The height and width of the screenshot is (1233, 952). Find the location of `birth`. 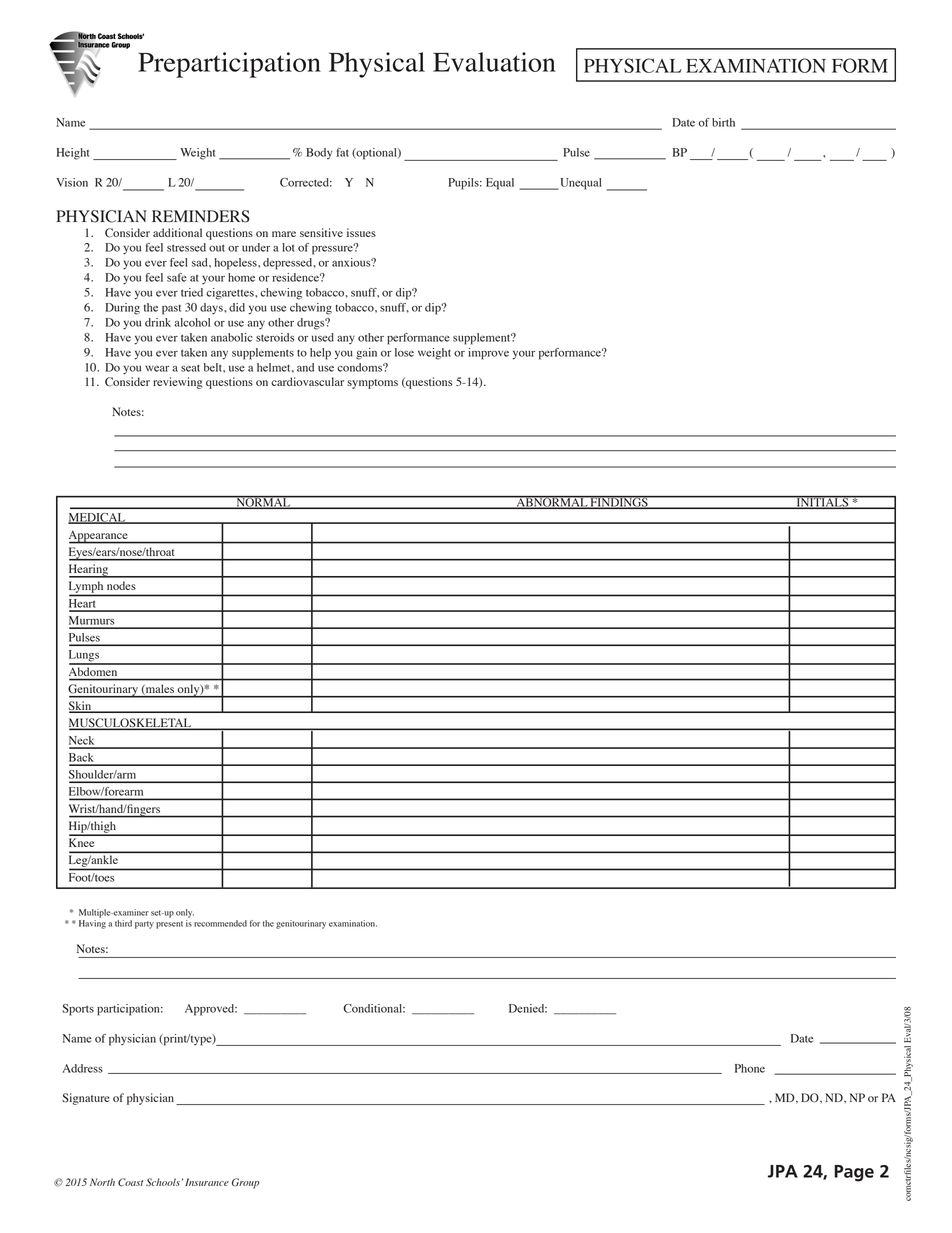

birth is located at coordinates (723, 122).
